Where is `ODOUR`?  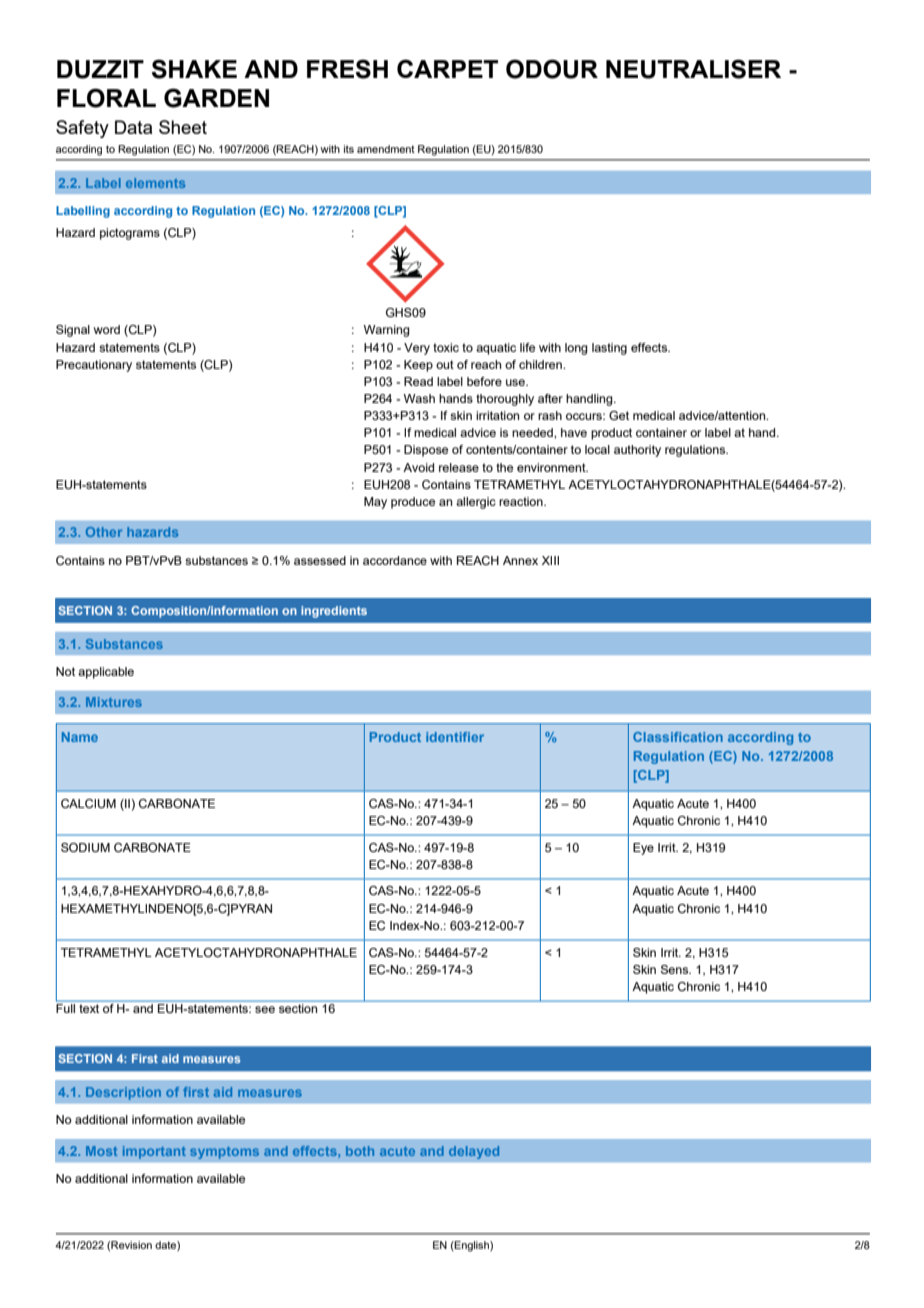 ODOUR is located at coordinates (552, 69).
